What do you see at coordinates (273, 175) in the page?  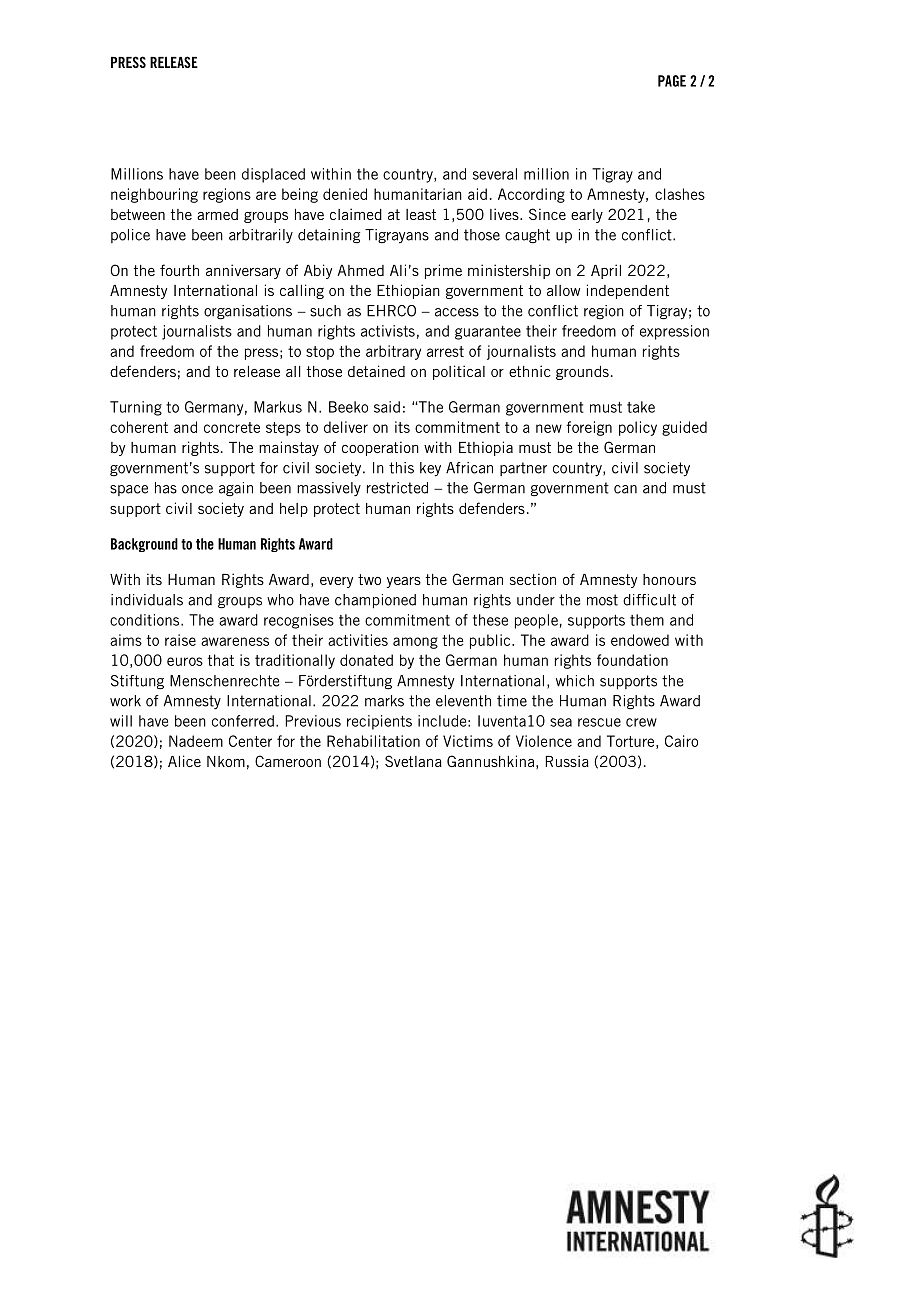 I see `displaced` at bounding box center [273, 175].
